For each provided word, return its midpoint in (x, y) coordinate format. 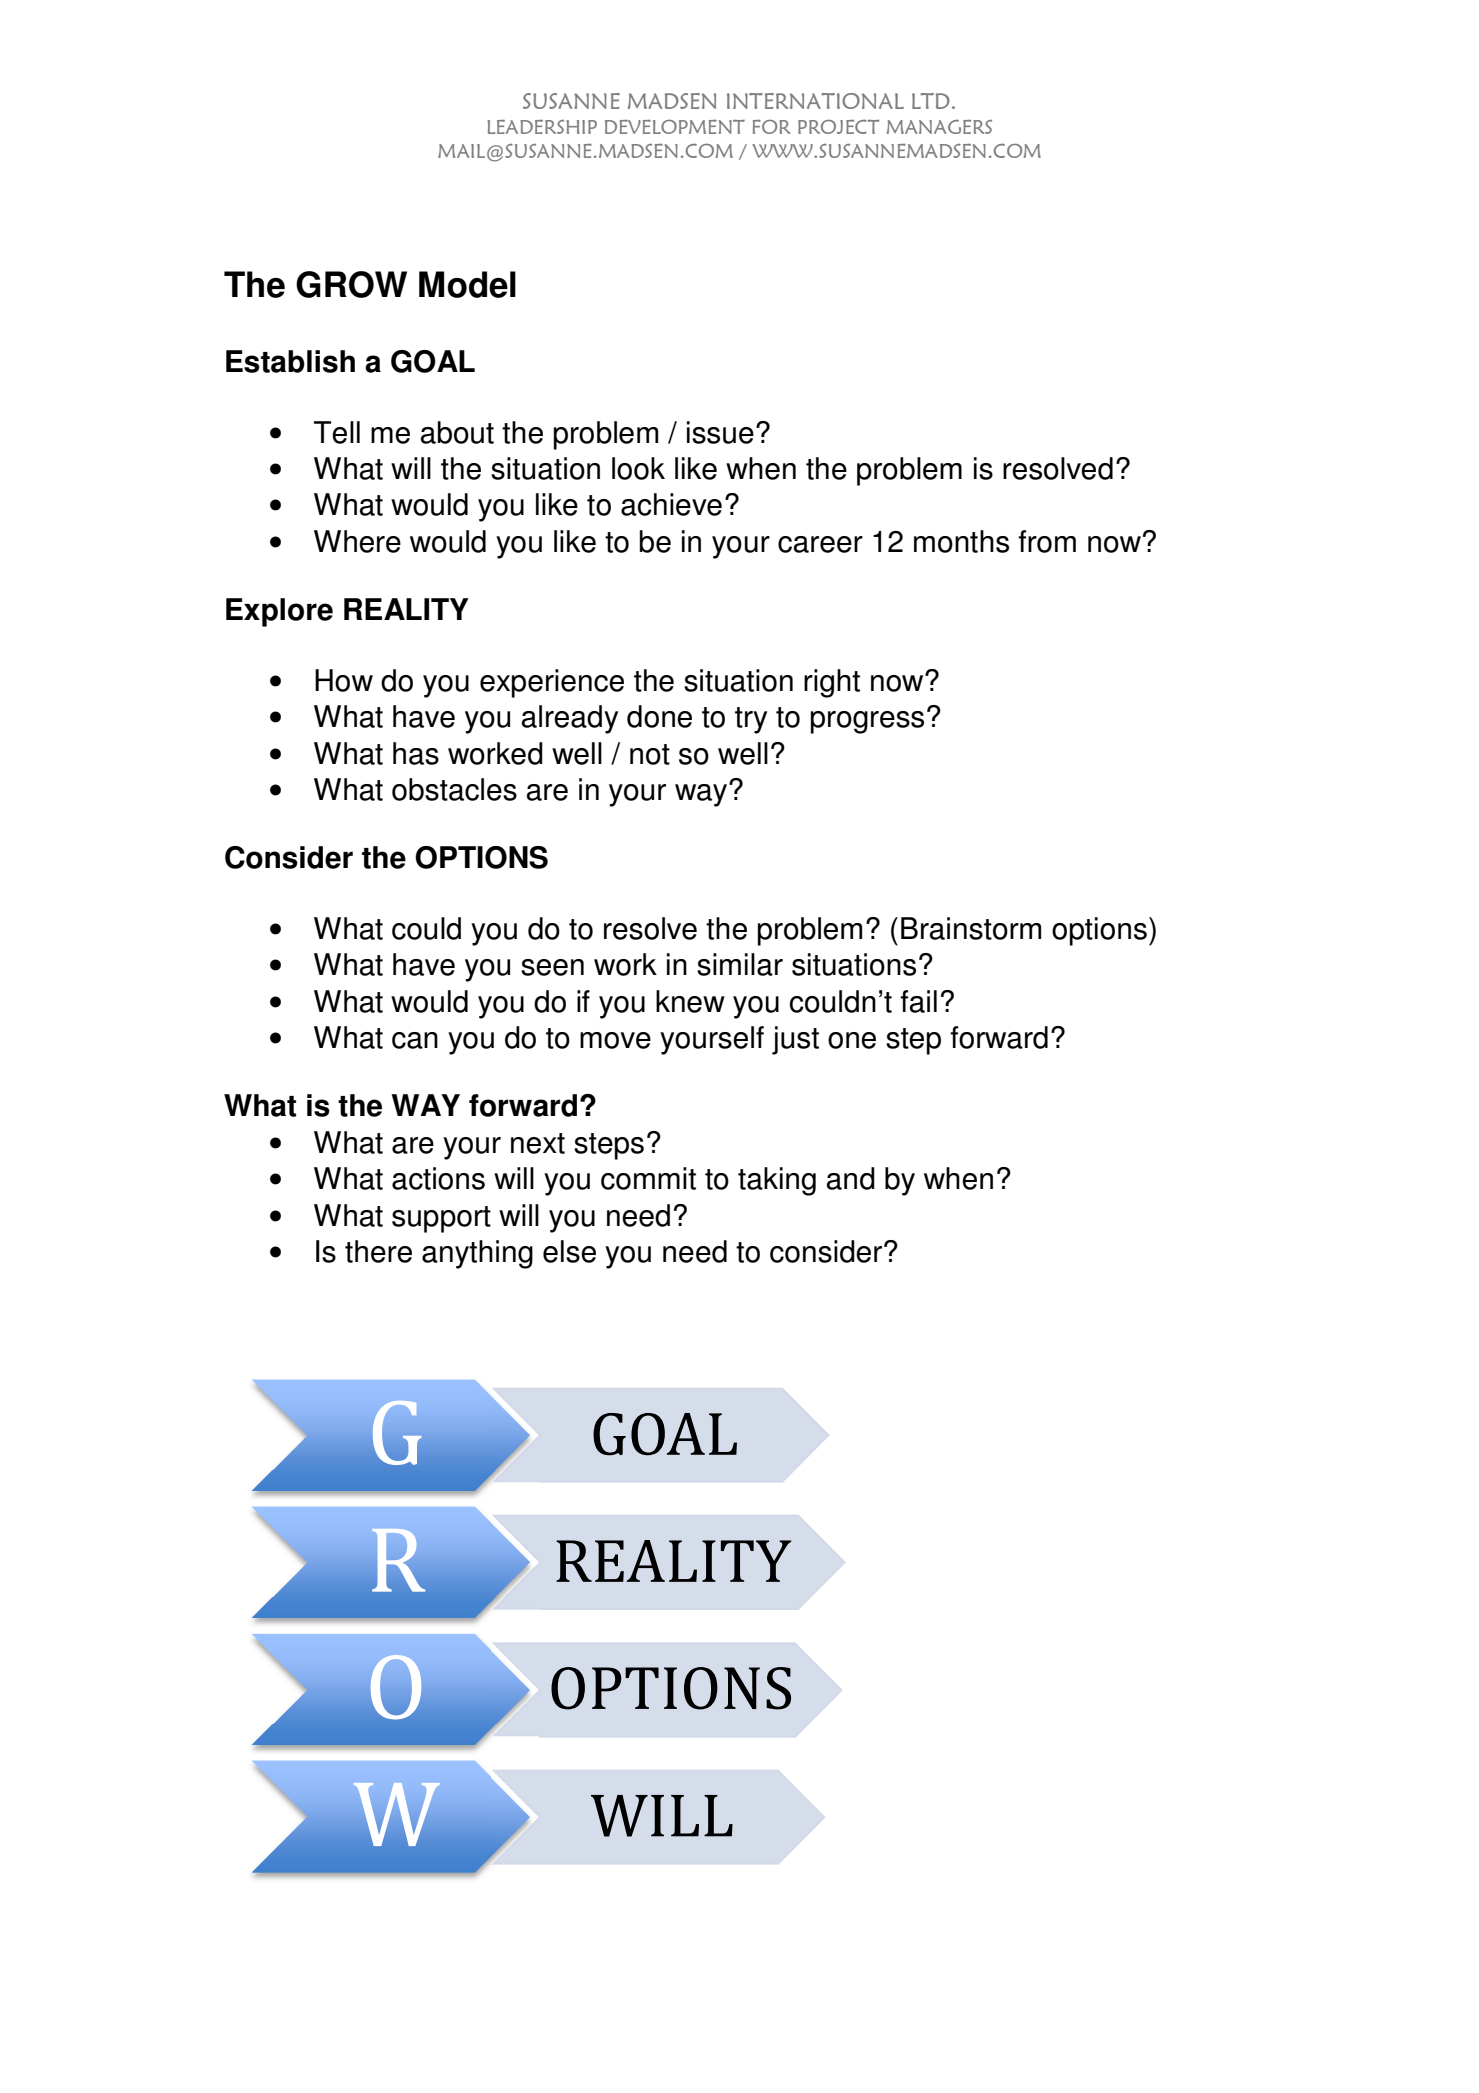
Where (357, 541)
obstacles (454, 789)
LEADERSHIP (542, 127)
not (650, 754)
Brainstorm (971, 928)
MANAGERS (939, 127)
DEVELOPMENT (675, 126)
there (378, 1251)
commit (648, 1178)
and (851, 1178)
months (961, 541)
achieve (671, 504)
